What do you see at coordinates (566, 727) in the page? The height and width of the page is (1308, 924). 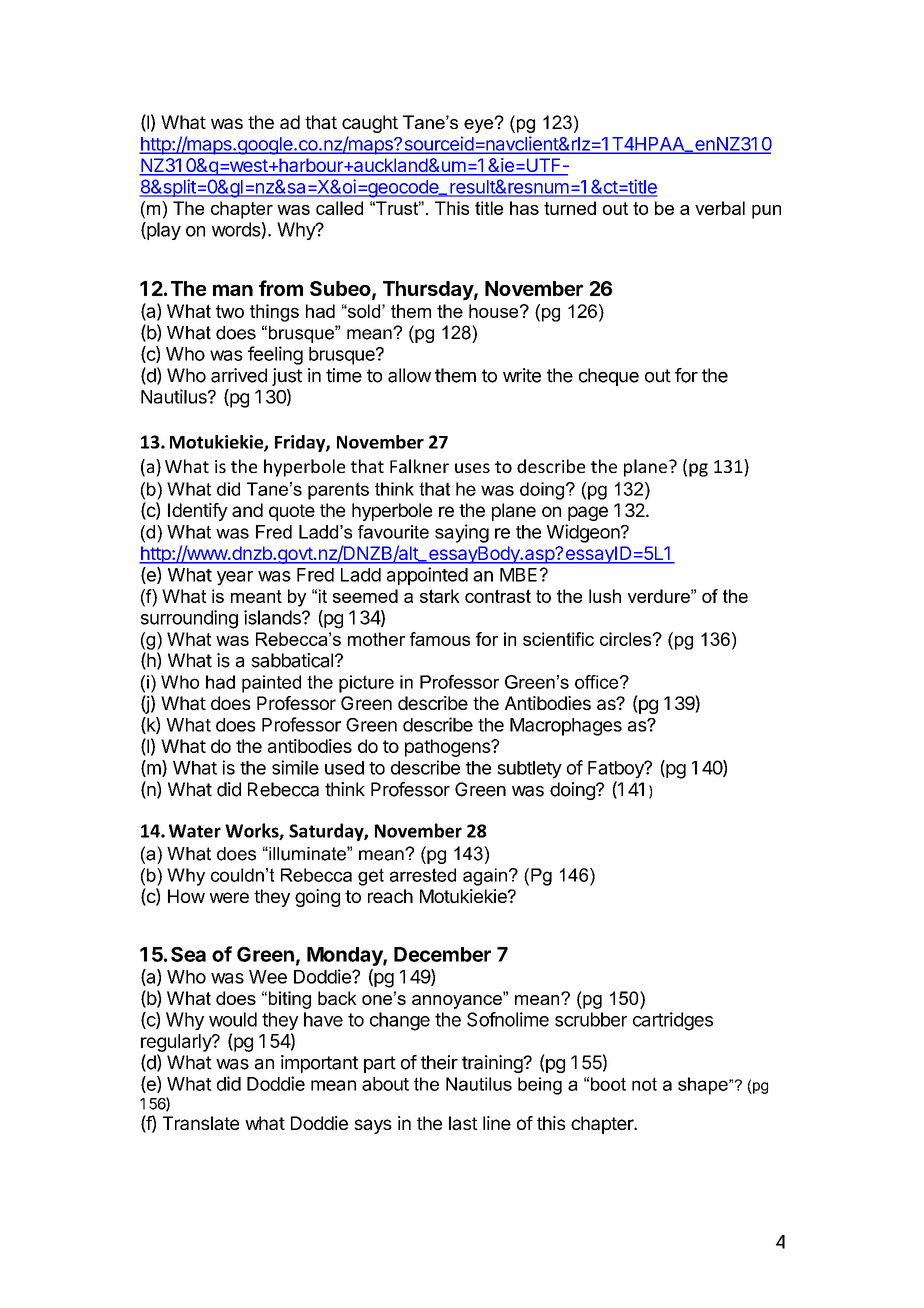 I see `Macrophages` at bounding box center [566, 727].
